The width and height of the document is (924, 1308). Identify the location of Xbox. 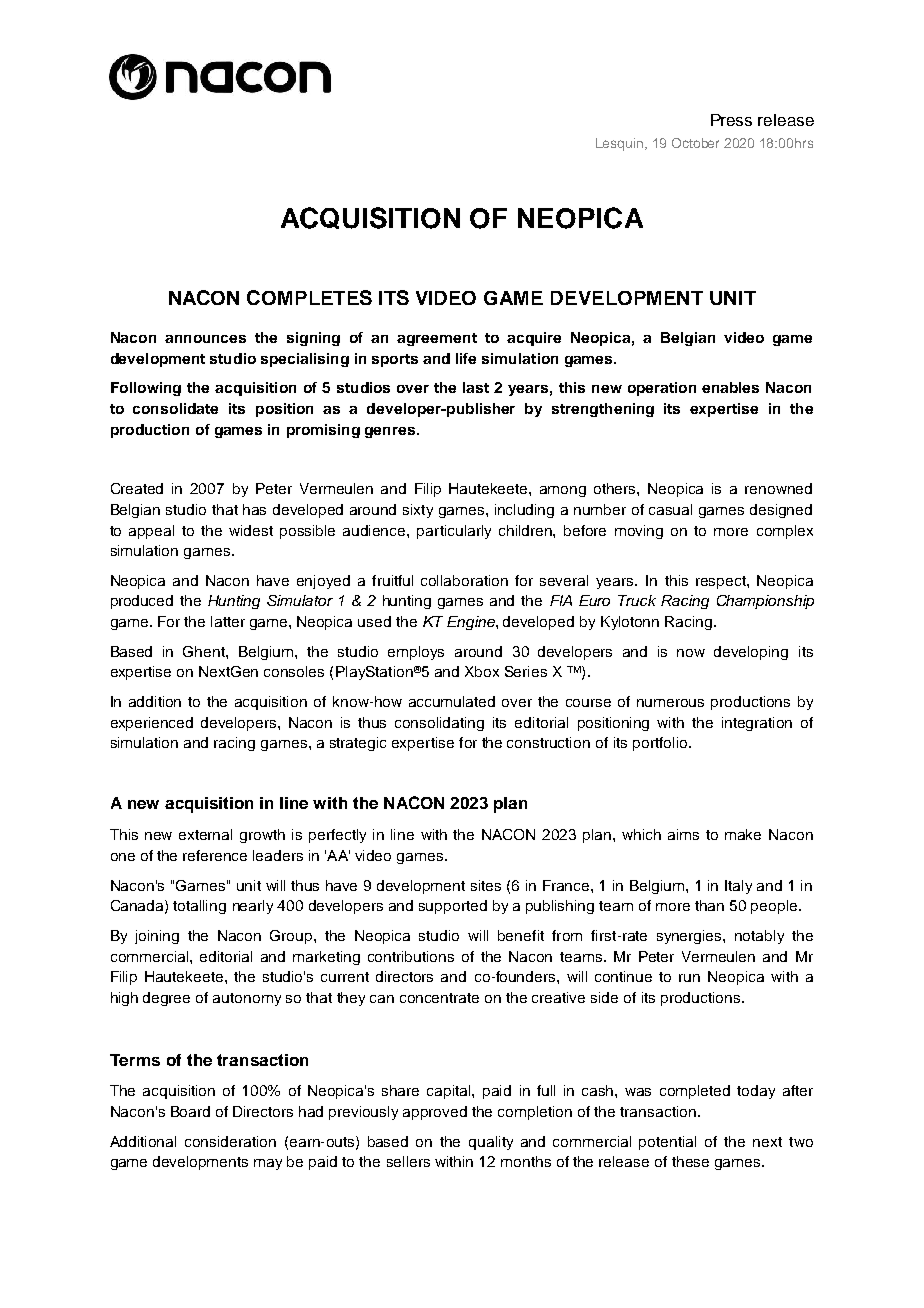
(482, 671).
